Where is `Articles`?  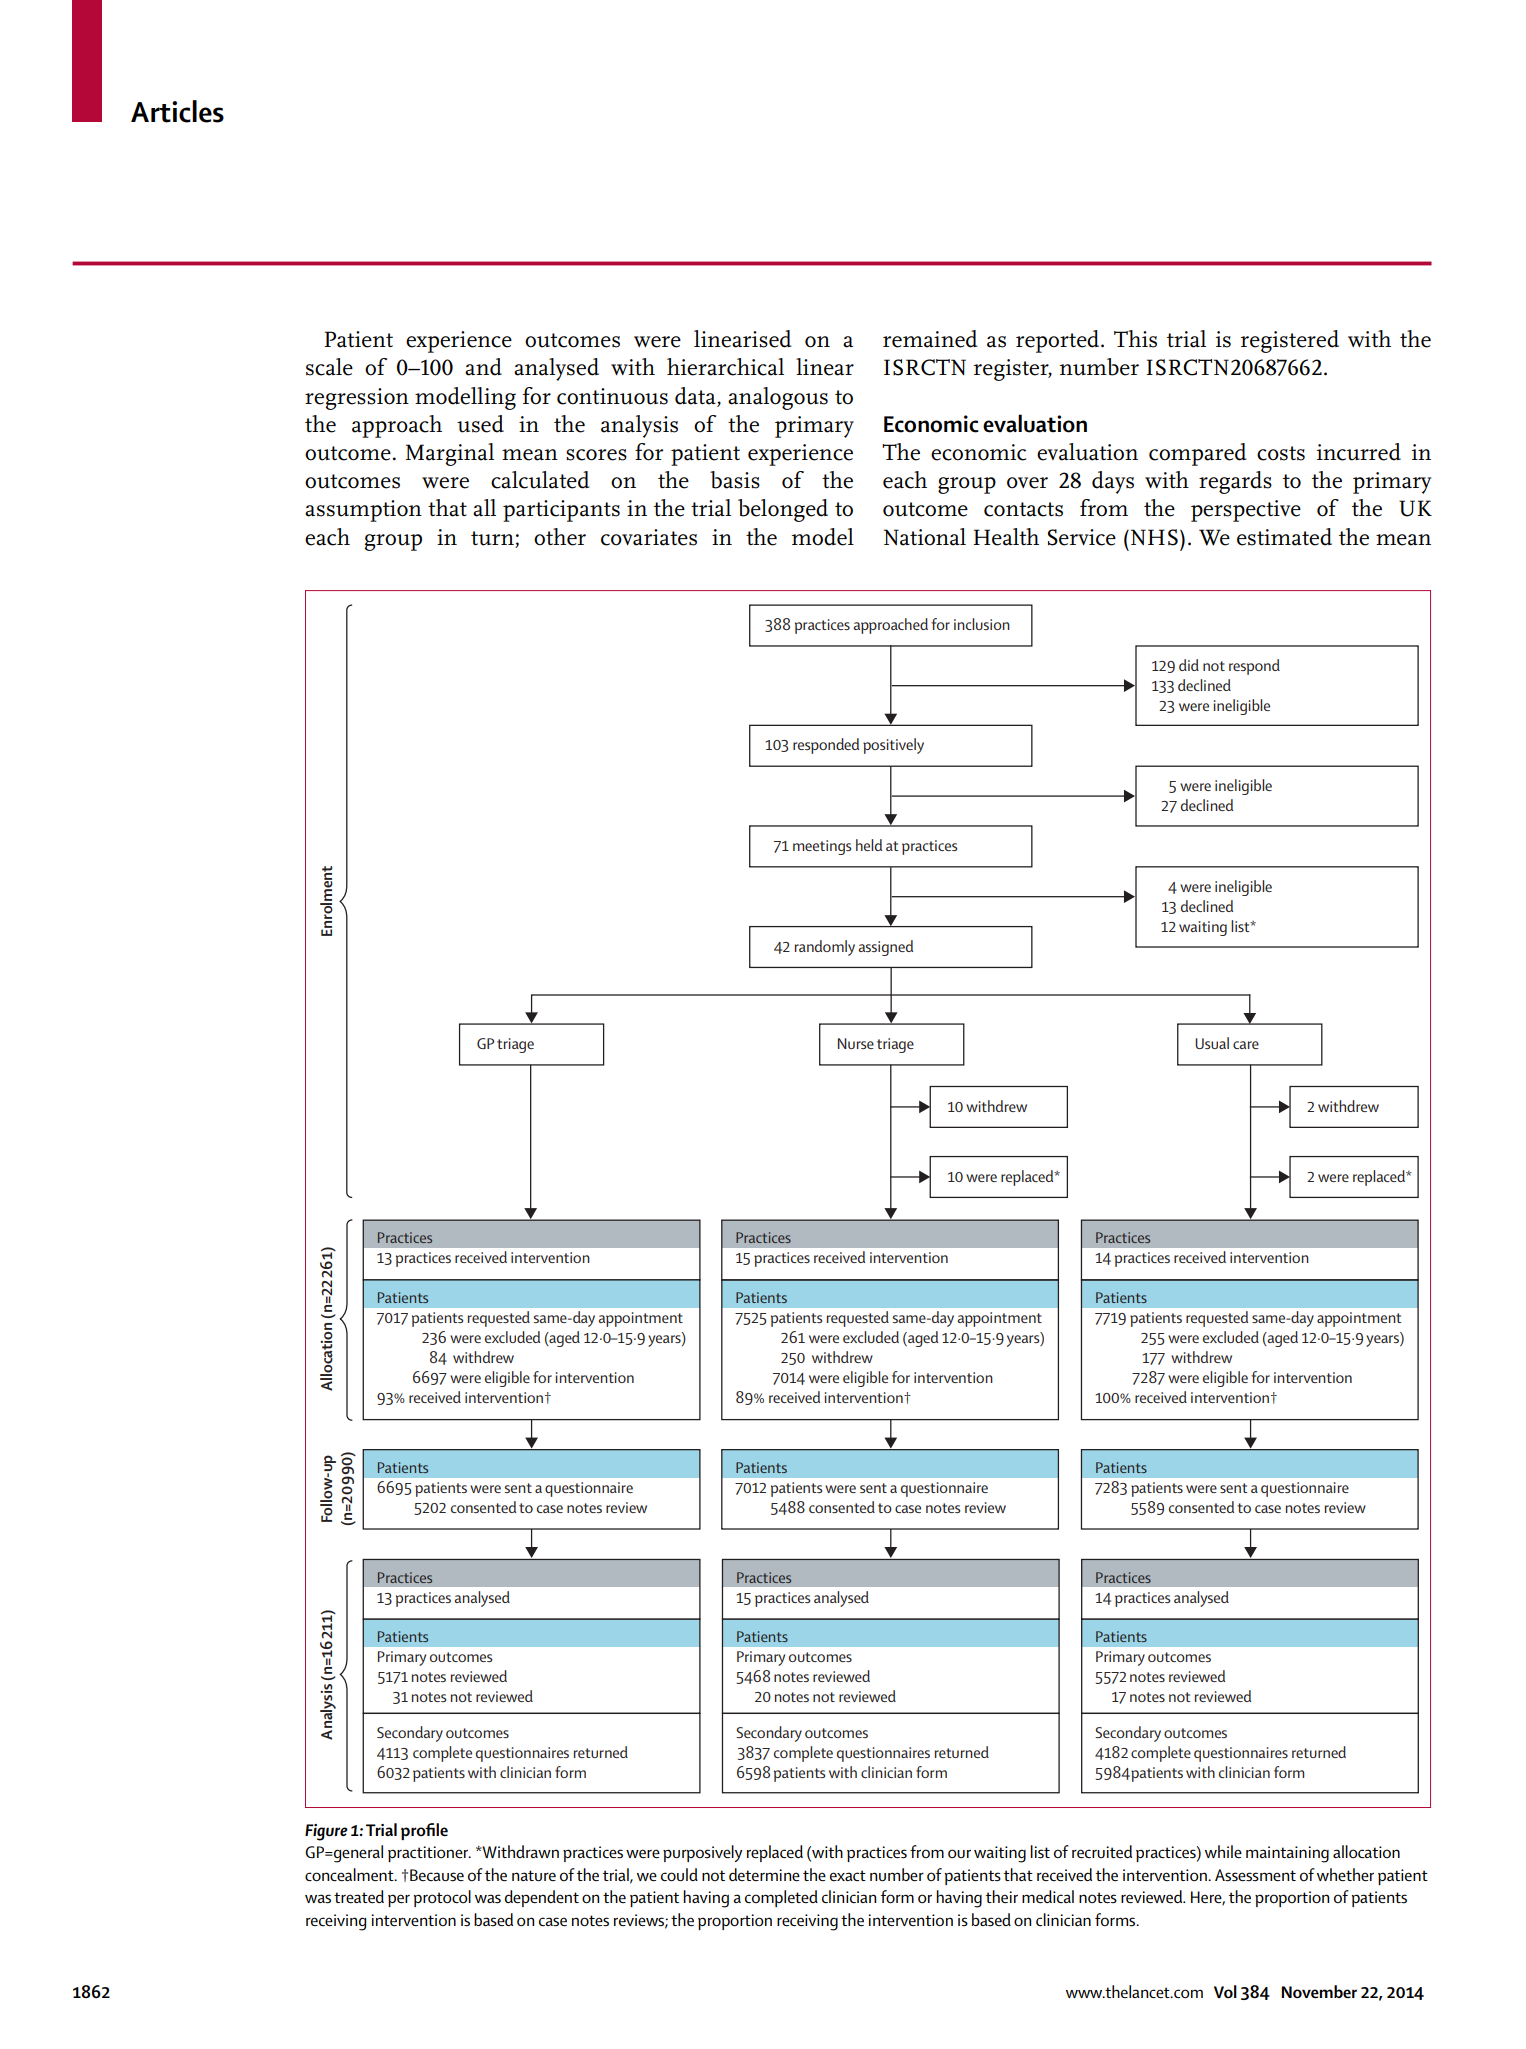 Articles is located at coordinates (177, 111).
